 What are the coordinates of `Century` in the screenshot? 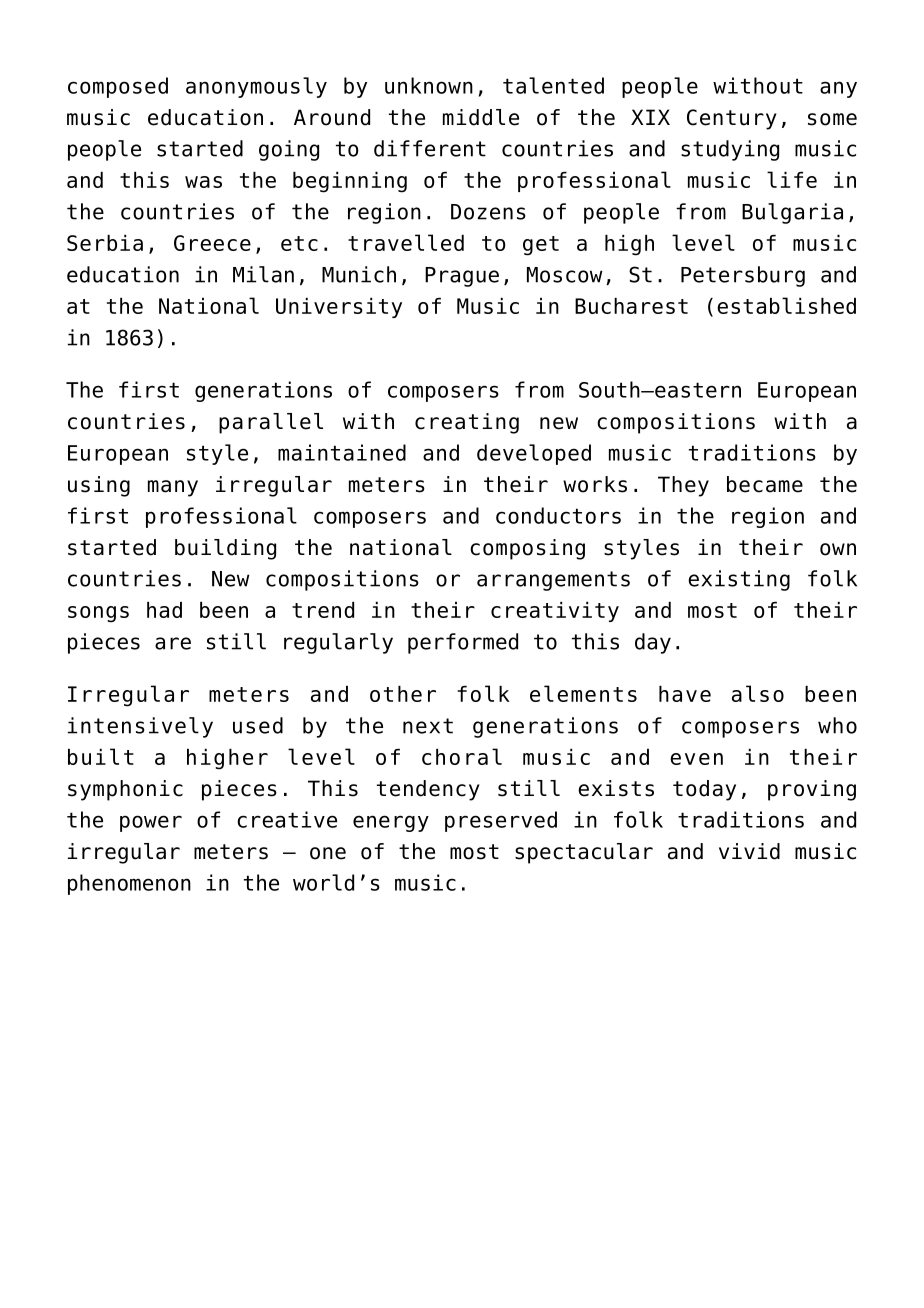 It's located at (732, 119).
